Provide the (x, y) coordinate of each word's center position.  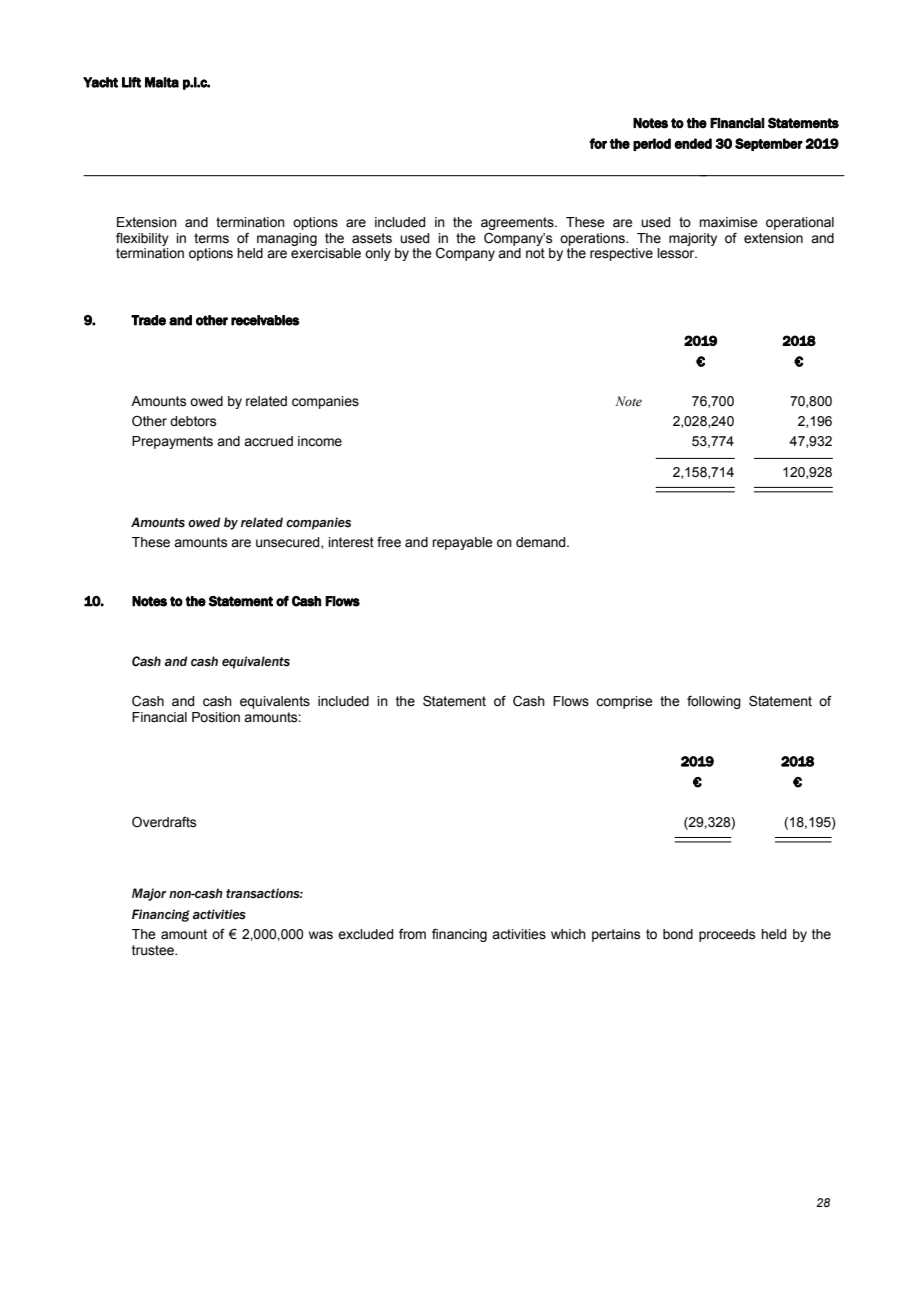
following (714, 702)
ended (693, 143)
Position (216, 717)
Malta (162, 82)
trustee (154, 950)
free (389, 542)
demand (542, 542)
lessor (677, 253)
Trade (148, 320)
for (598, 143)
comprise (624, 702)
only (378, 254)
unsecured (289, 543)
